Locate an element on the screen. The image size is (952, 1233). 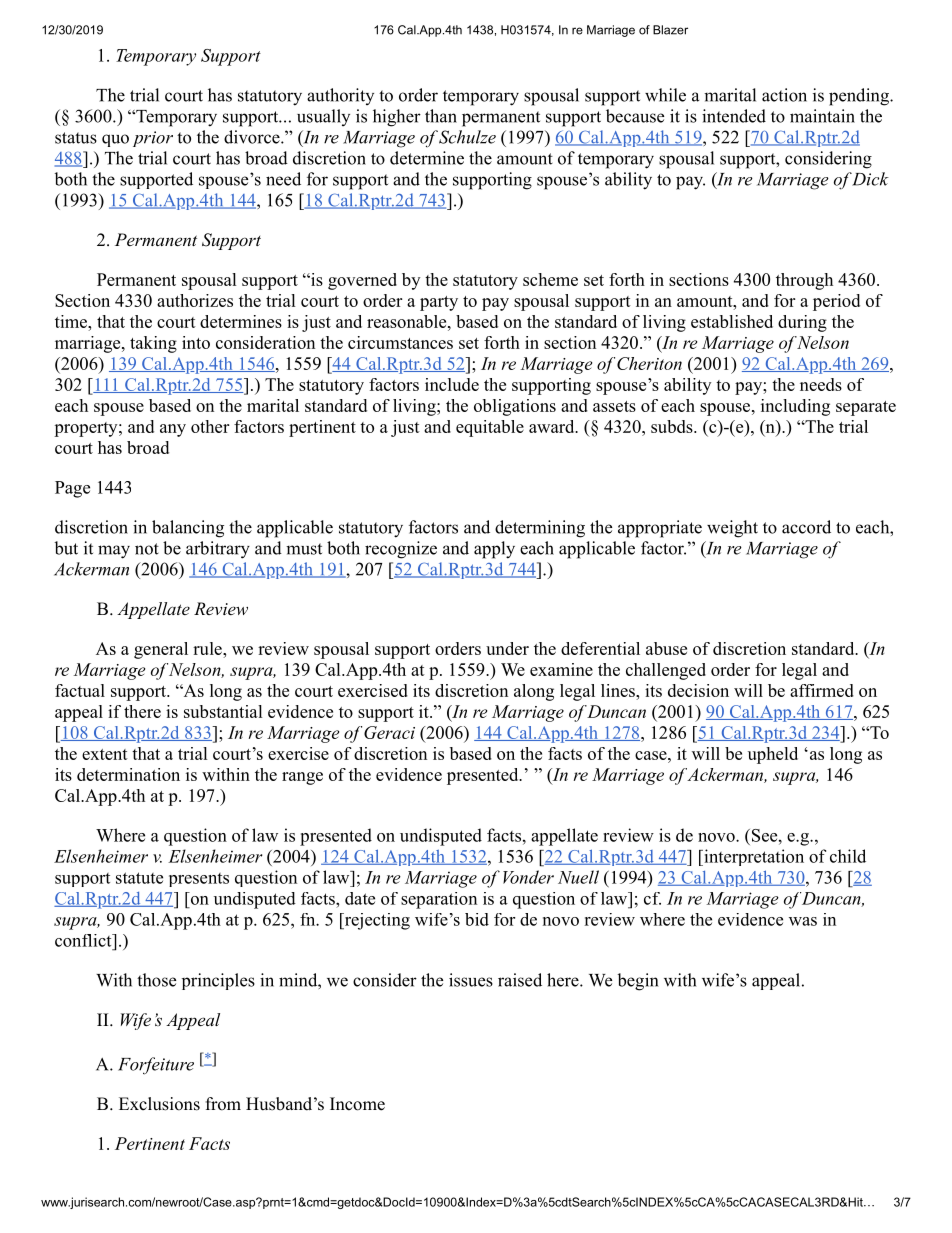
prior is located at coordinates (153, 139).
